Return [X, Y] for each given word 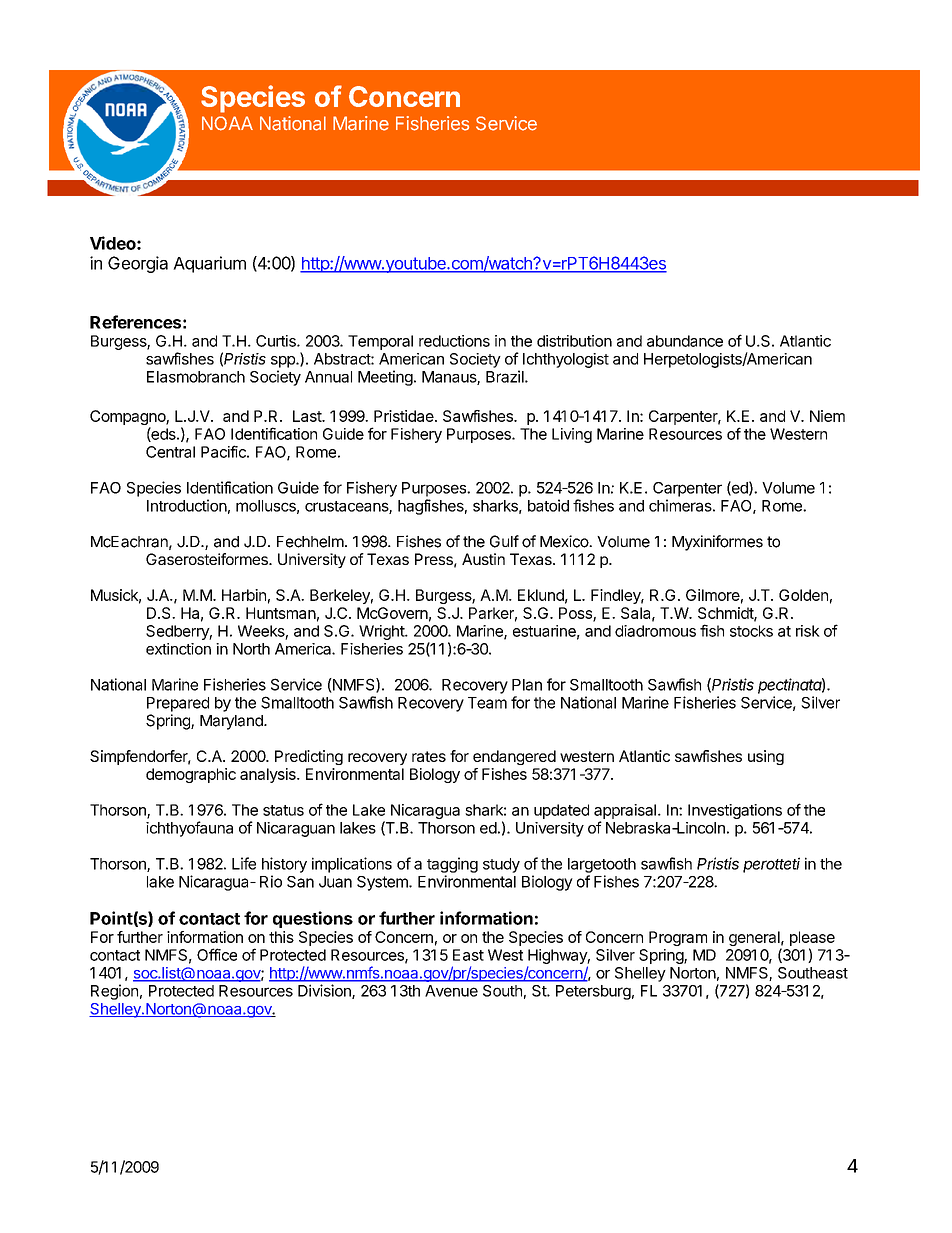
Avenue [451, 991]
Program [678, 938]
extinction [178, 649]
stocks [751, 631]
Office [217, 954]
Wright [382, 632]
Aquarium [209, 264]
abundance [685, 341]
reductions [454, 341]
